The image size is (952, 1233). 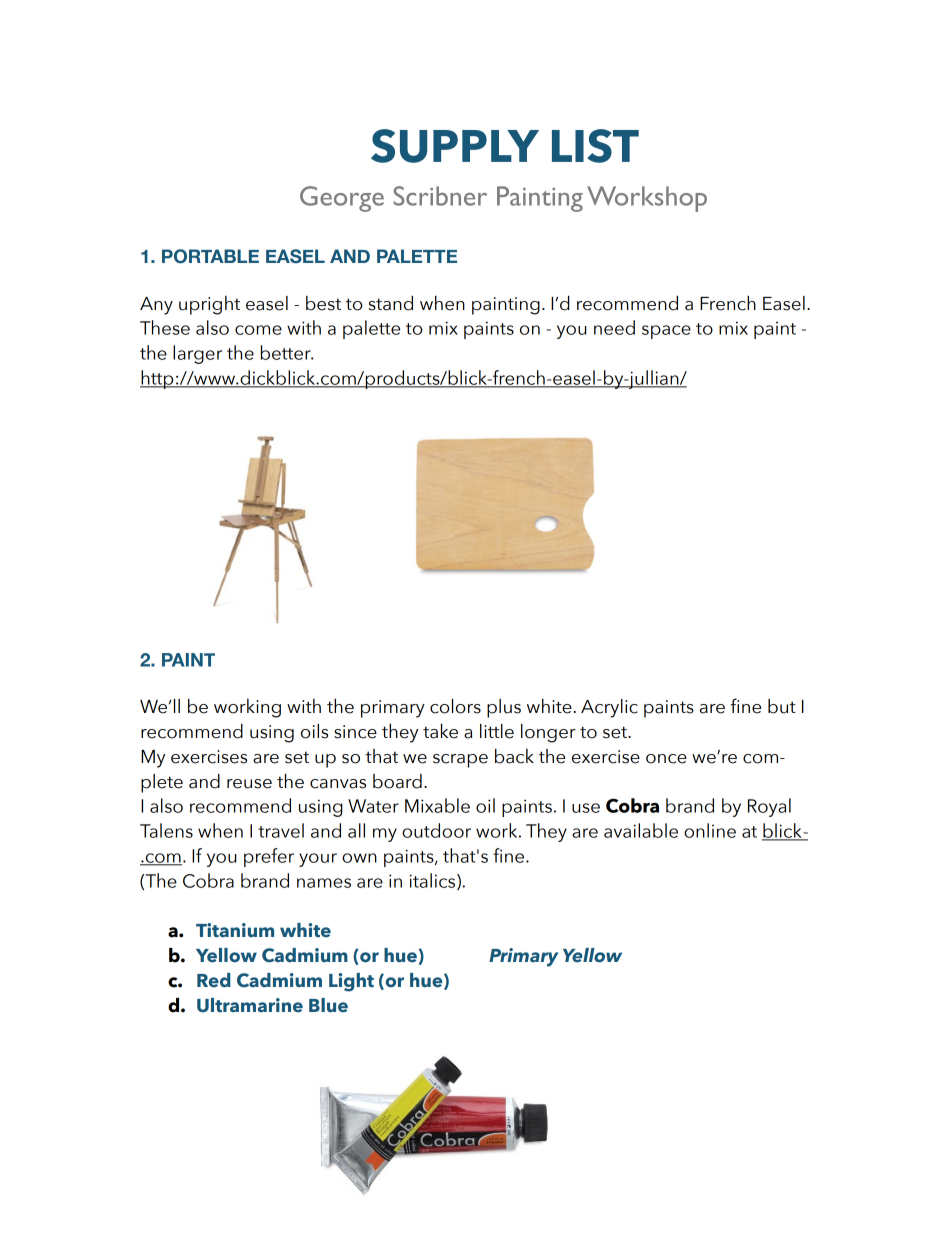 What do you see at coordinates (595, 146) in the page?
I see `LIST` at bounding box center [595, 146].
